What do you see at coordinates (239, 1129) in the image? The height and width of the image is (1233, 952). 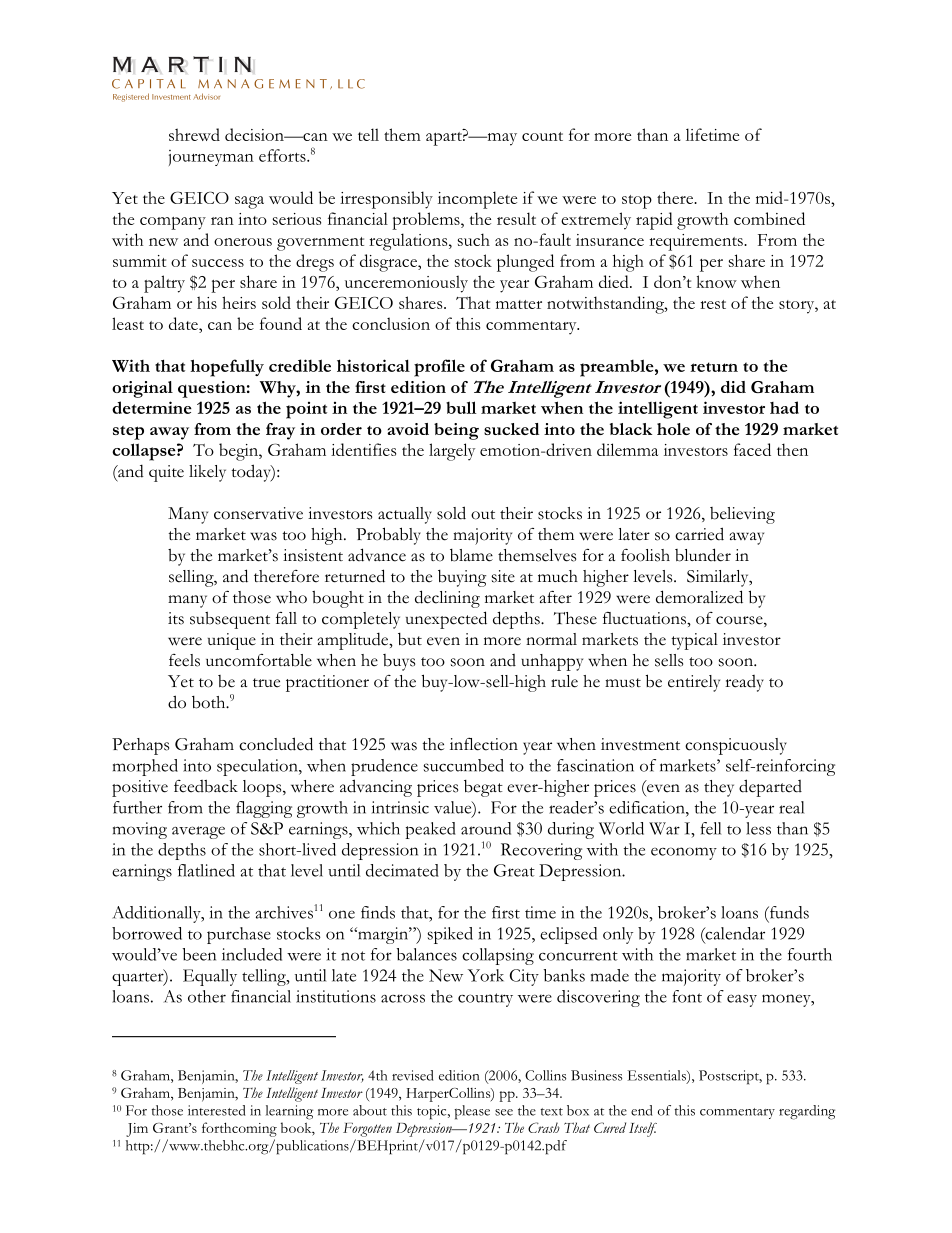 I see `forthcoming` at bounding box center [239, 1129].
